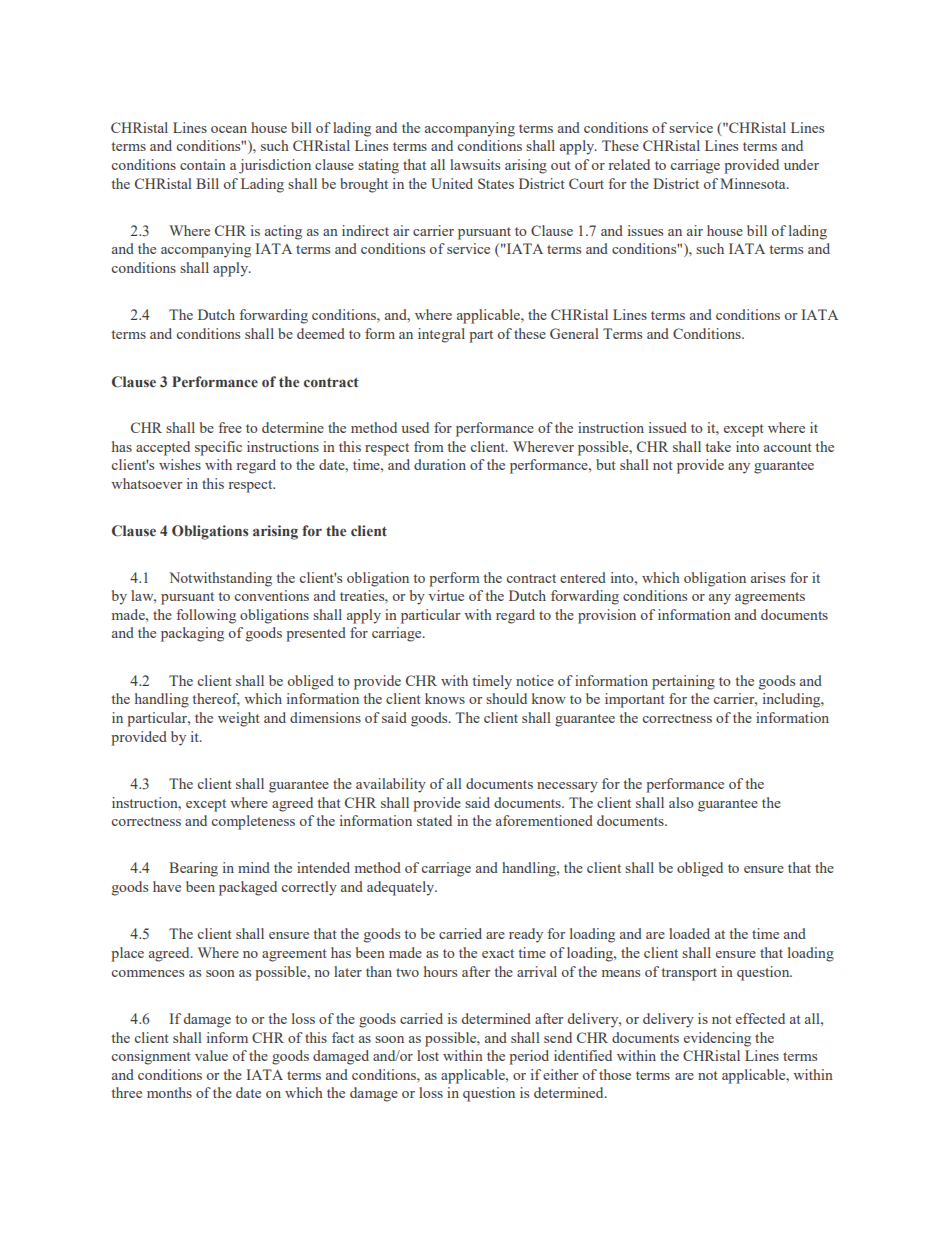 Image resolution: width=952 pixels, height=1233 pixels. I want to click on lawsuits, so click(475, 164).
